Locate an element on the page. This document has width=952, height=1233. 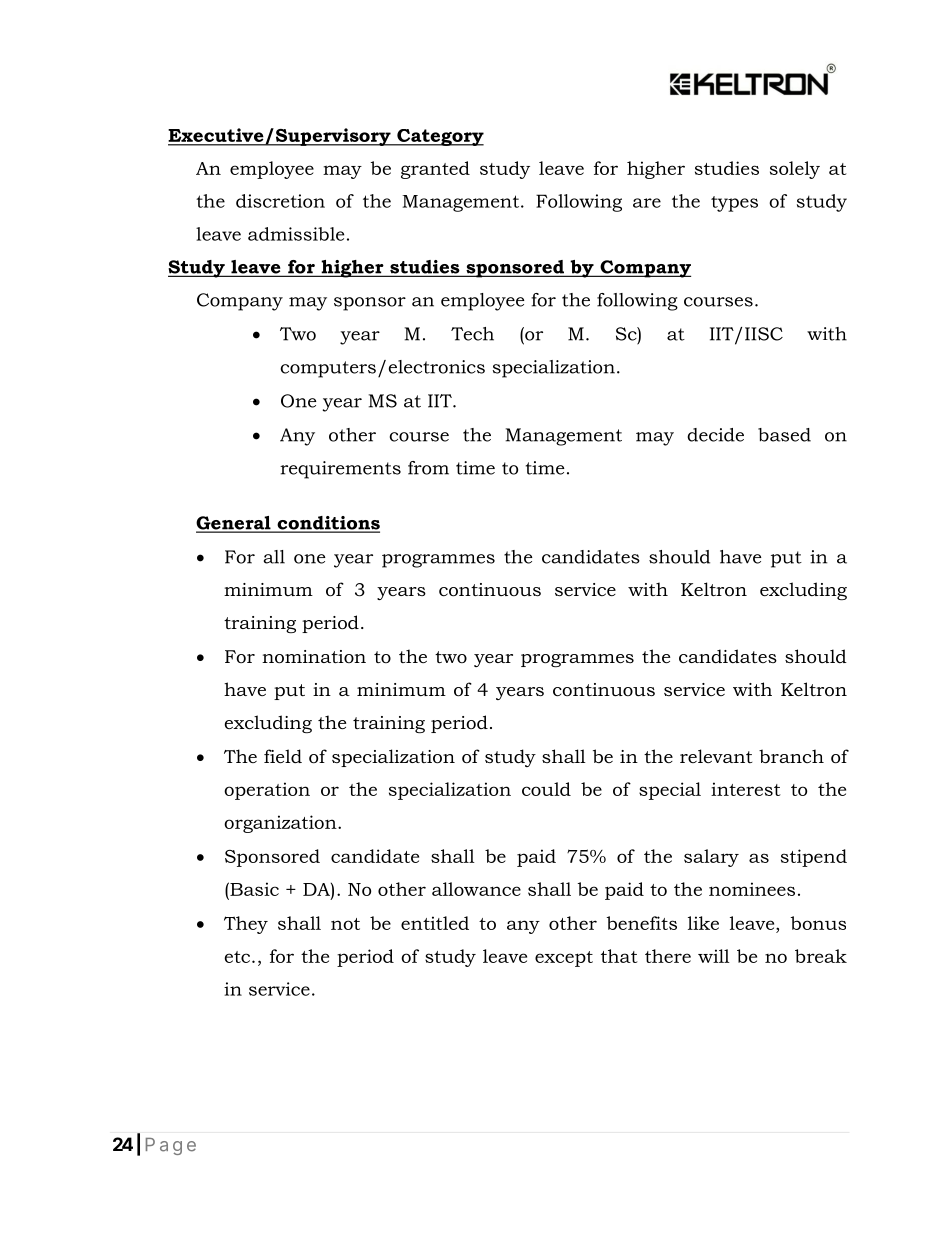
except is located at coordinates (564, 959).
